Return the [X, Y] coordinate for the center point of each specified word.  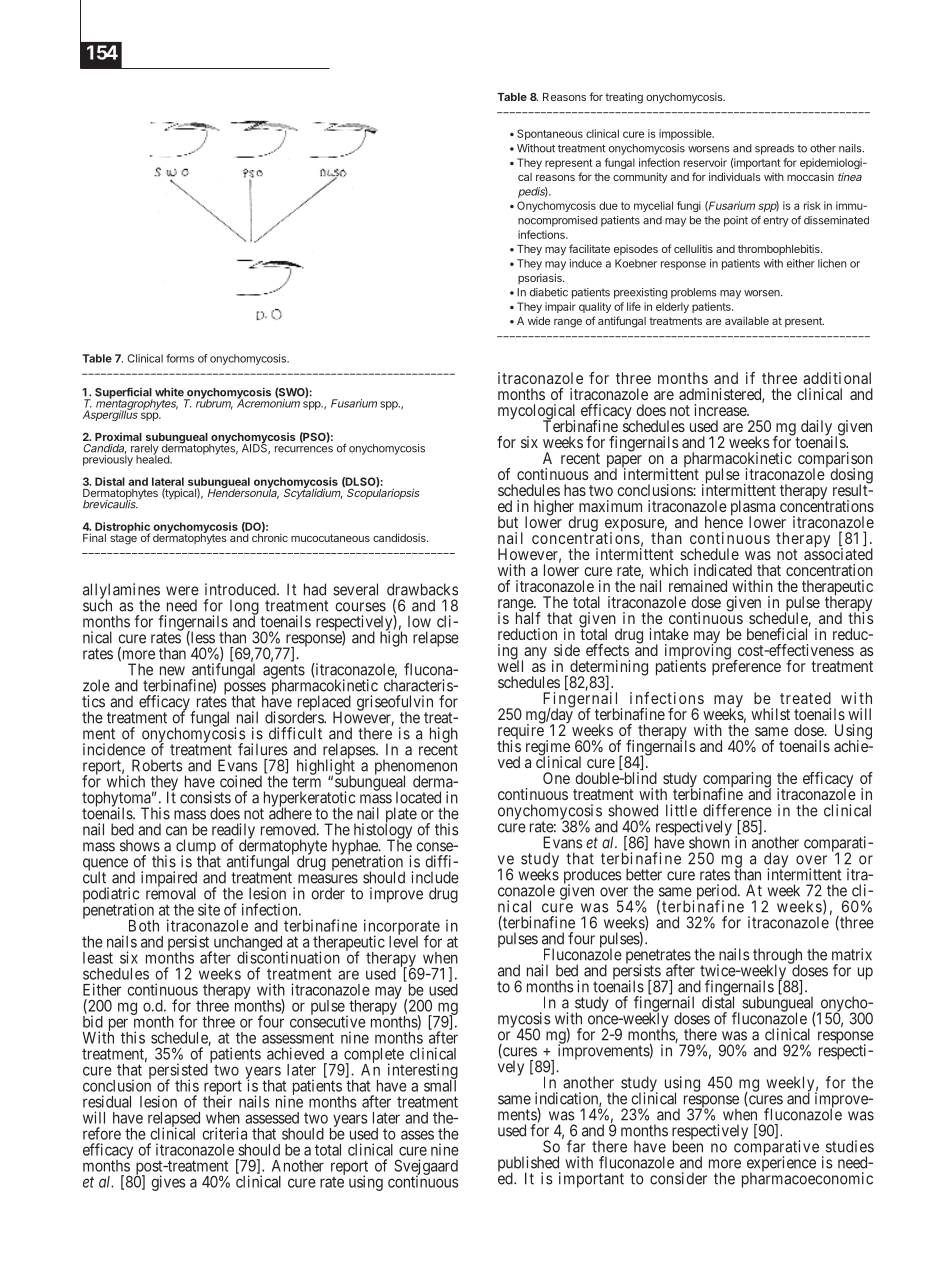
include [435, 877]
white [169, 392]
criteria [224, 1133]
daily [817, 429]
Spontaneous [550, 134]
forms [180, 358]
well [510, 665]
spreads [774, 149]
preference [746, 667]
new [172, 671]
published [529, 1165]
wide [539, 320]
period [718, 893]
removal [171, 893]
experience [781, 1164]
